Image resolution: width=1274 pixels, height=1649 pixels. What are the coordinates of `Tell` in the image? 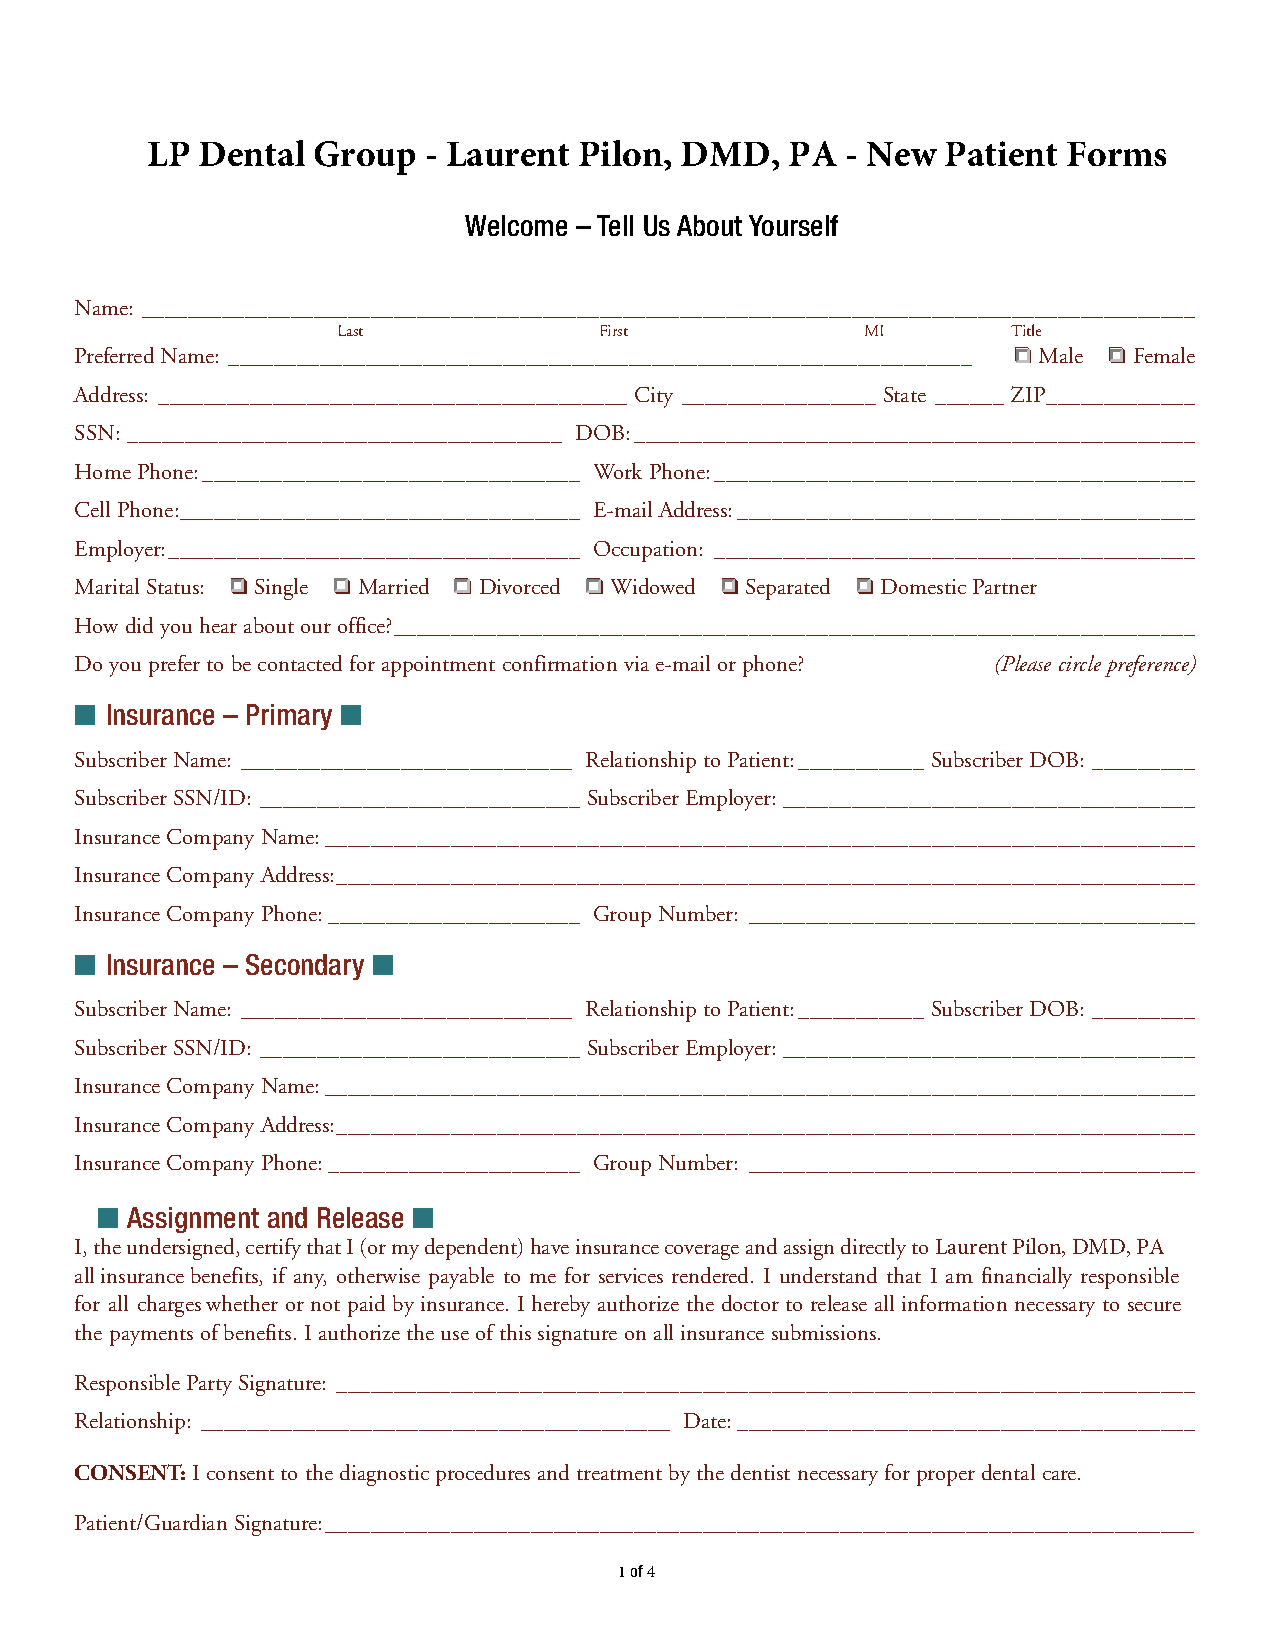 It's located at (615, 225).
